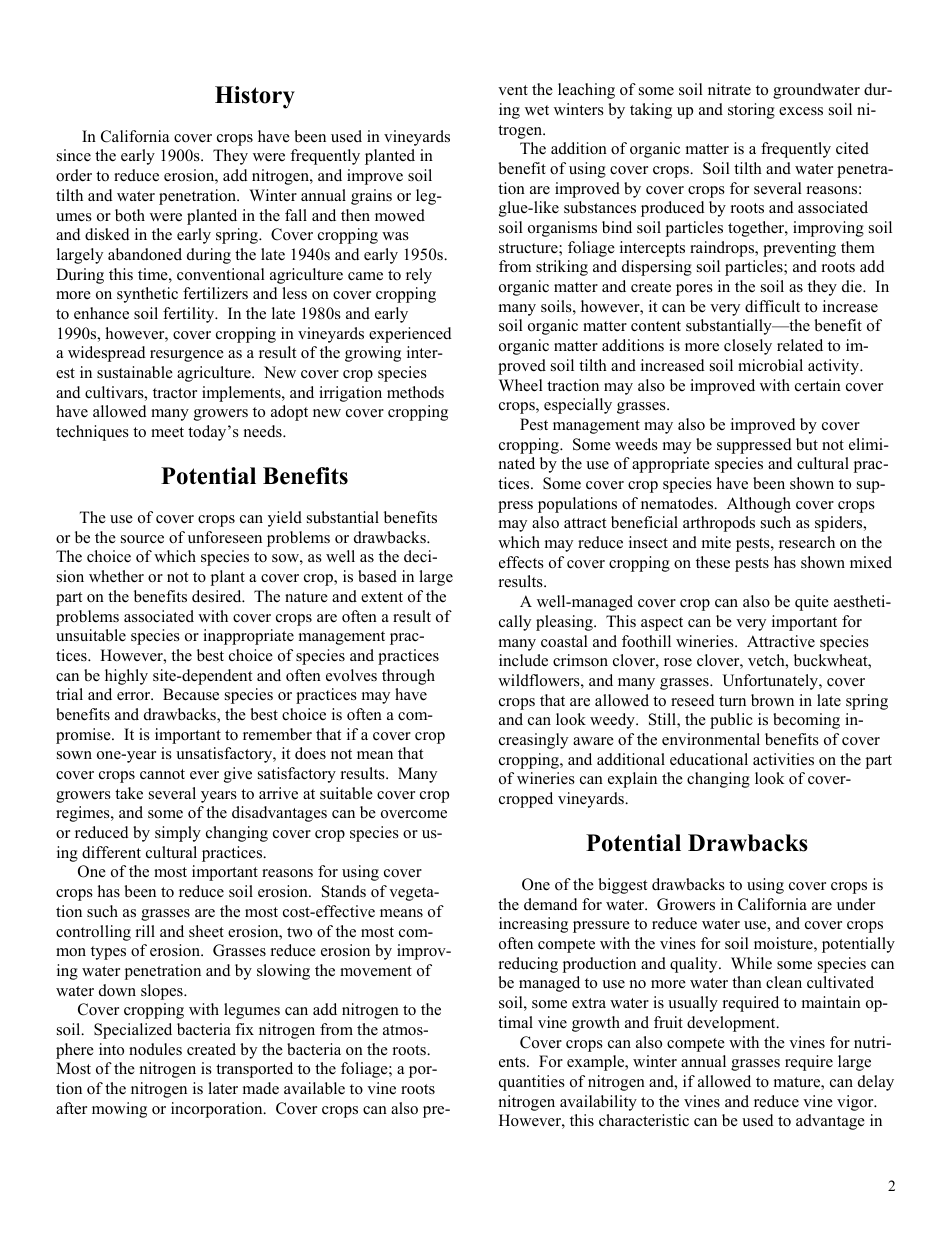 This screenshot has height=1233, width=952. I want to click on cannot, so click(162, 774).
